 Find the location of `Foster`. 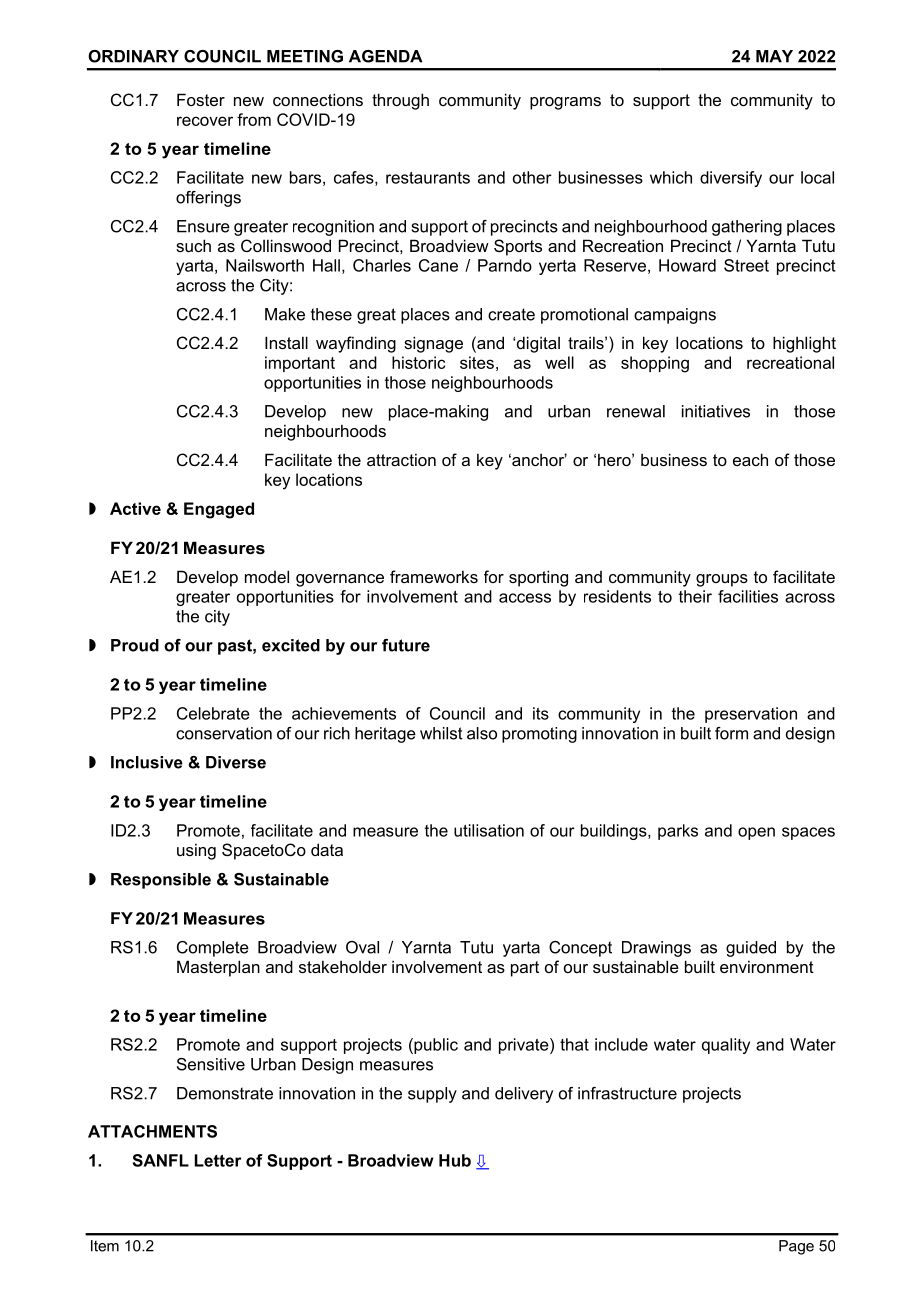

Foster is located at coordinates (201, 99).
